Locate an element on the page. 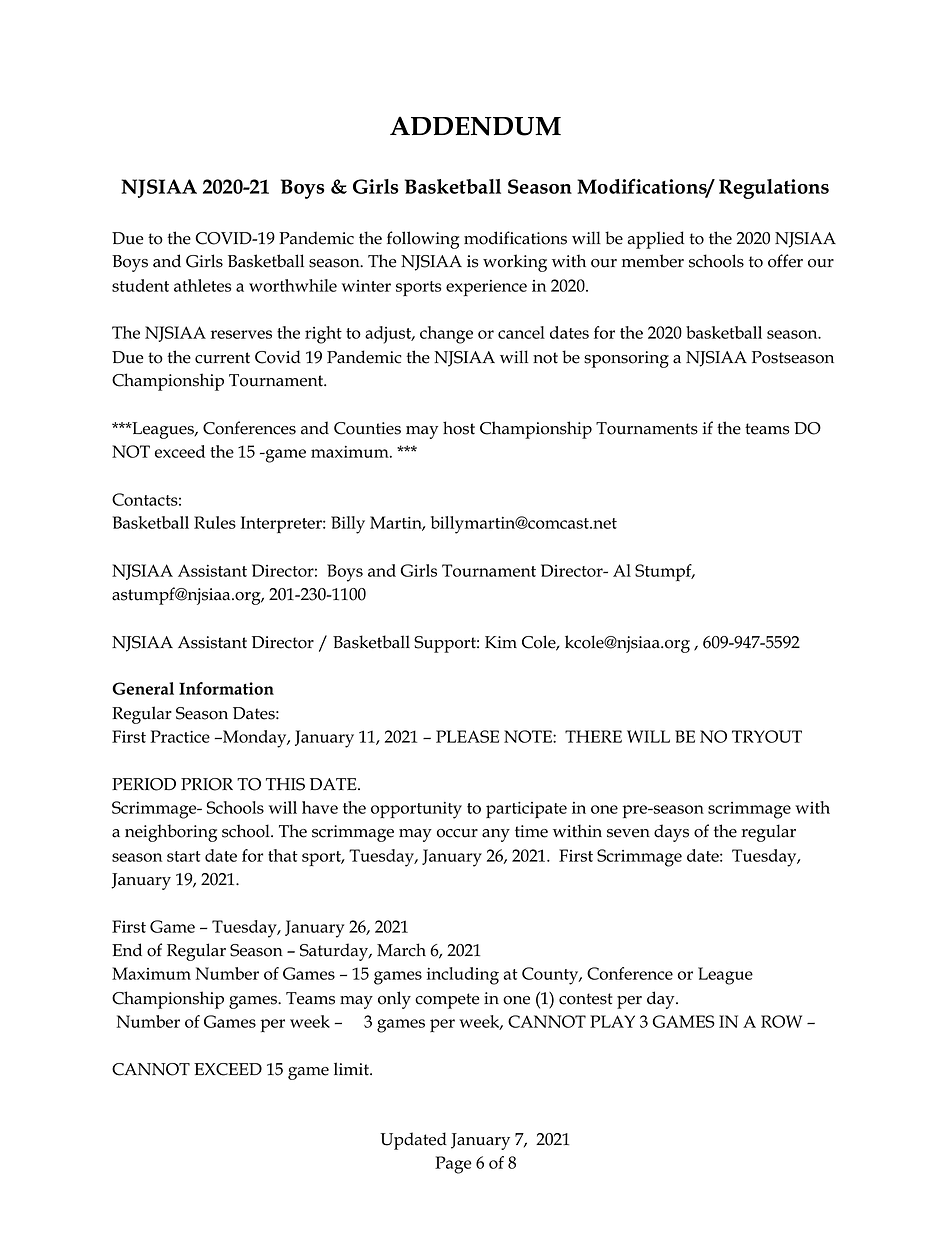 Image resolution: width=952 pixels, height=1233 pixels. sponsoring is located at coordinates (626, 359).
